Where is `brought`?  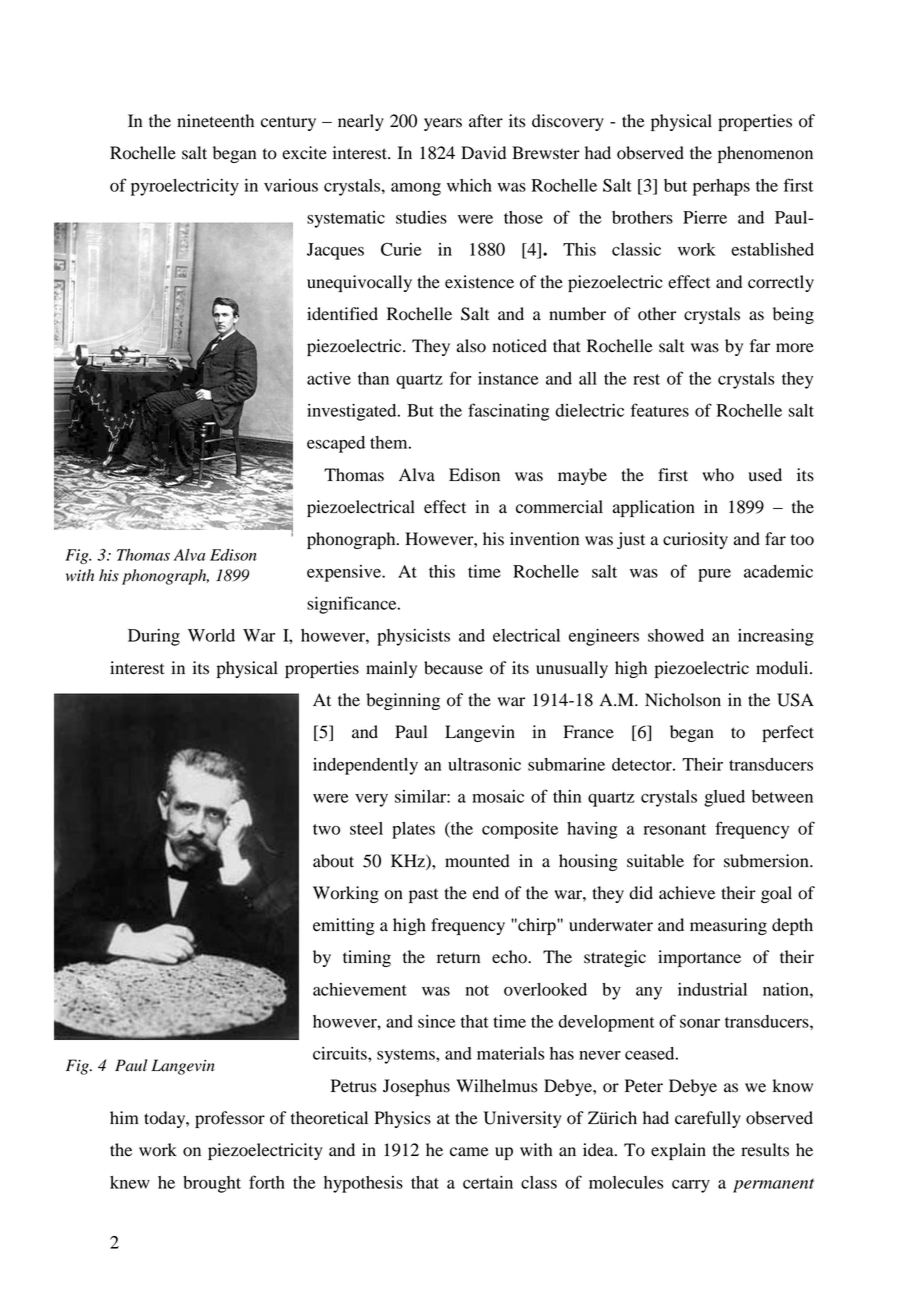 brought is located at coordinates (212, 1184).
